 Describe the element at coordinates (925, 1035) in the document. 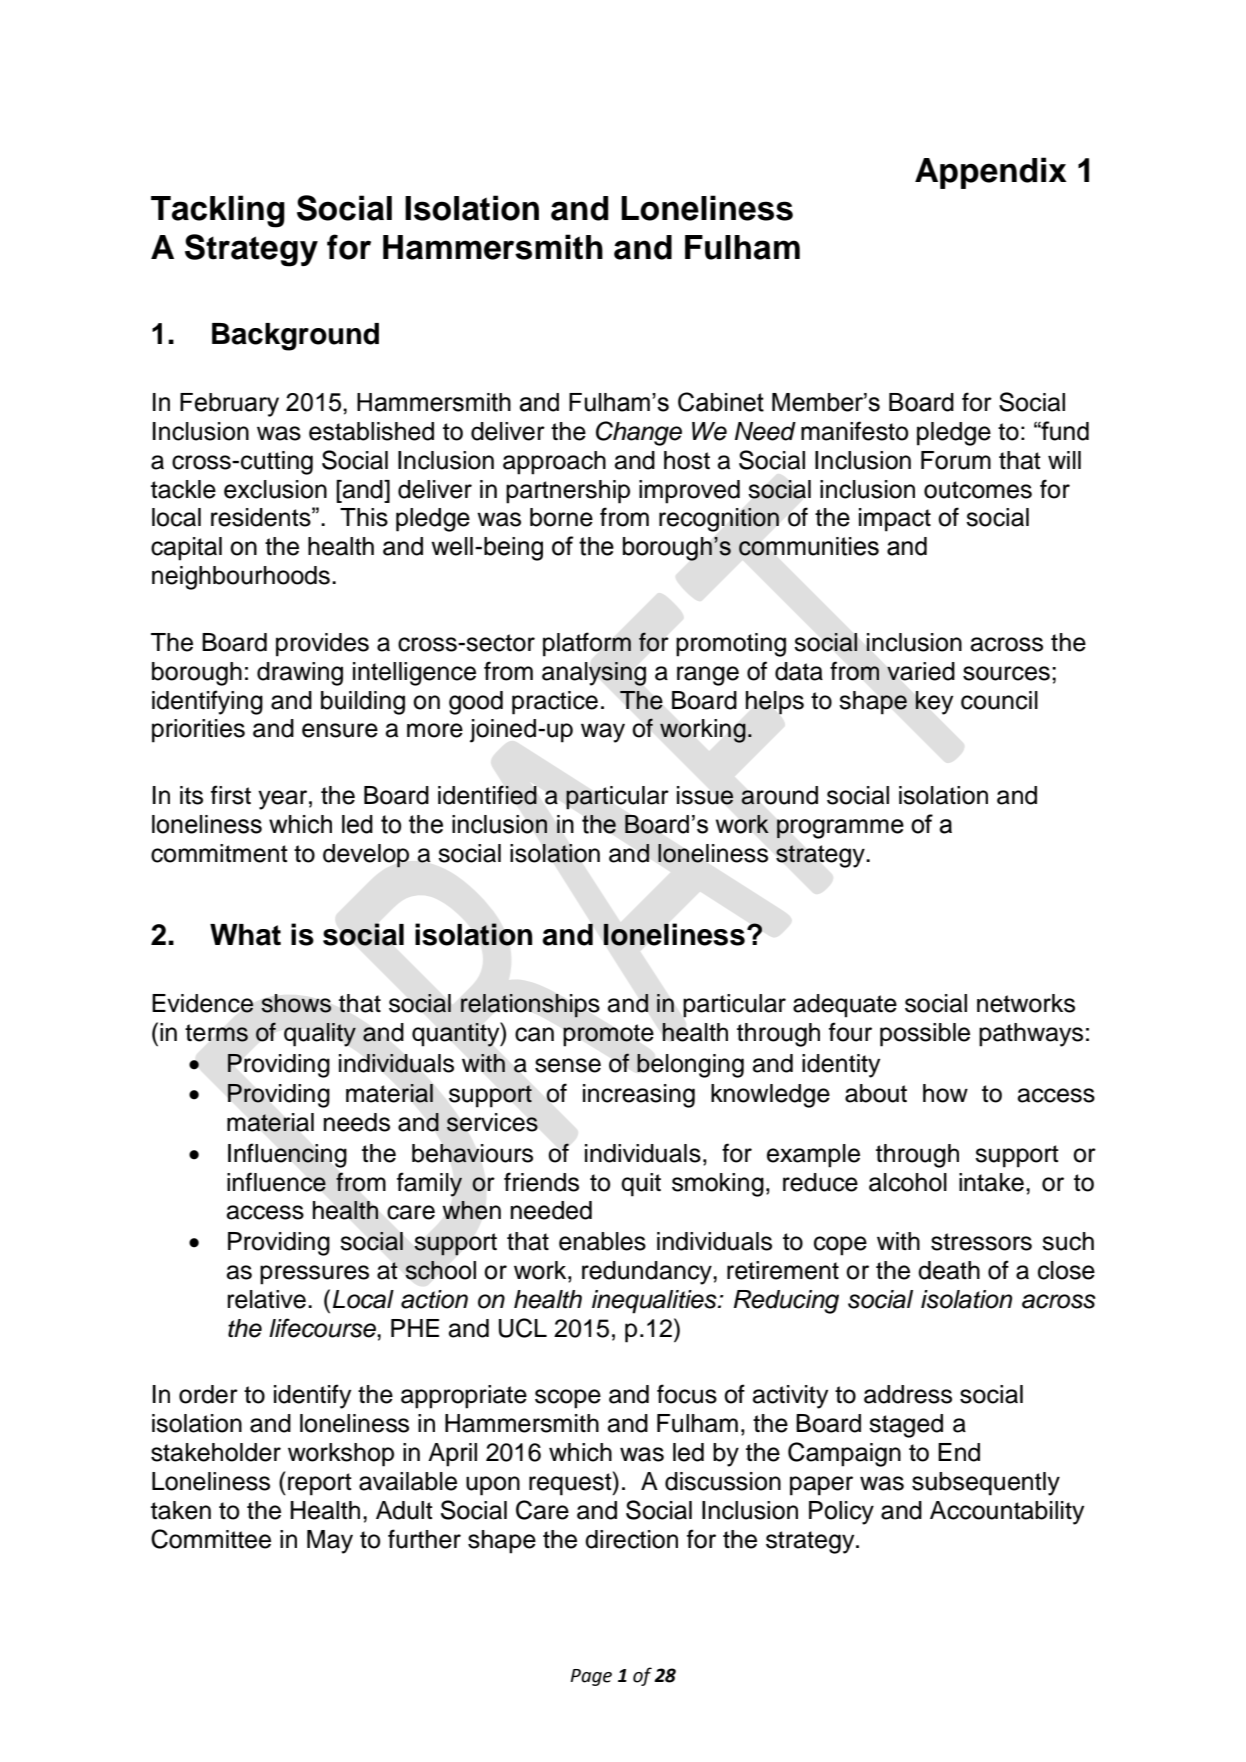

I see `possible` at that location.
